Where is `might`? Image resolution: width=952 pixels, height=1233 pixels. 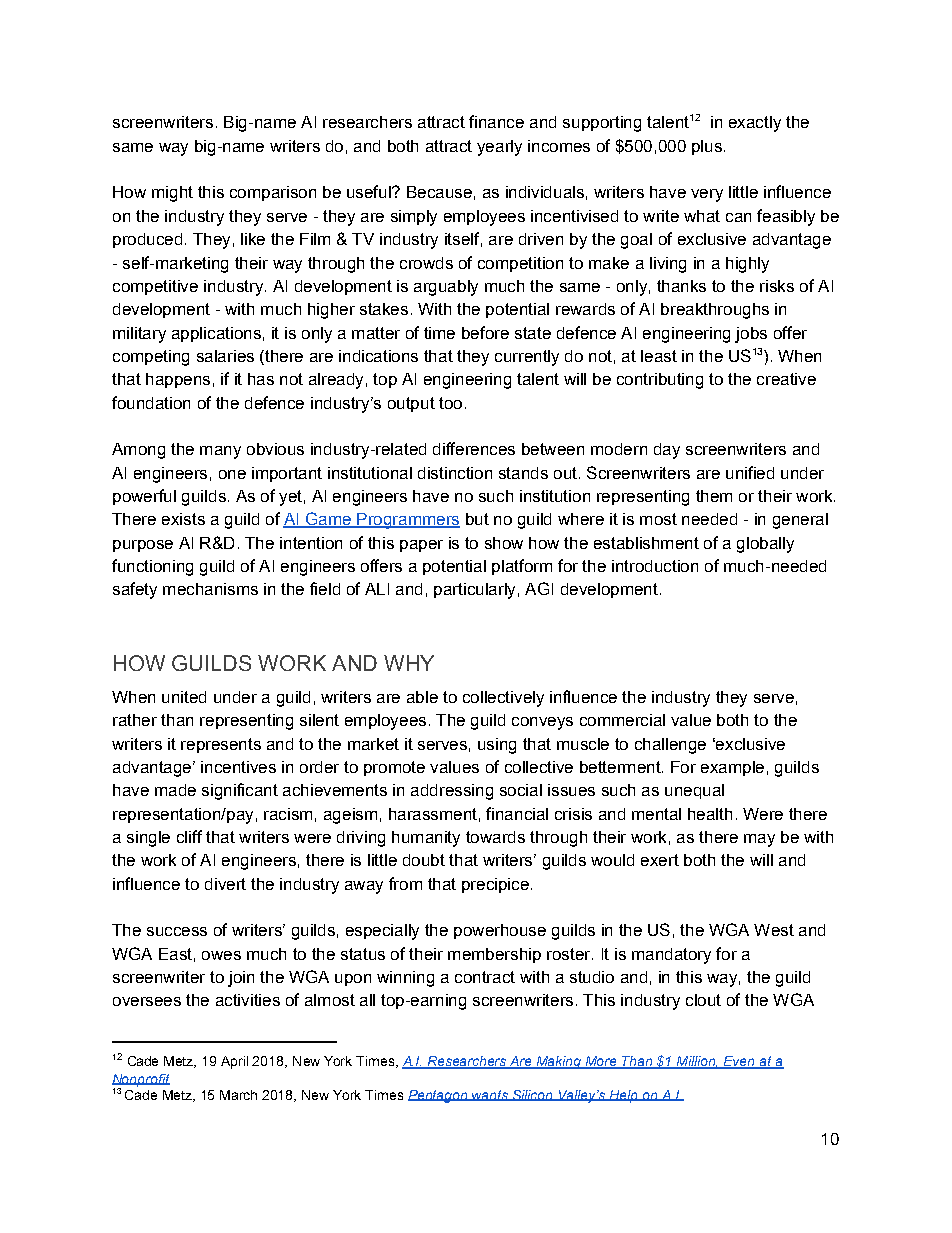
might is located at coordinates (172, 194).
